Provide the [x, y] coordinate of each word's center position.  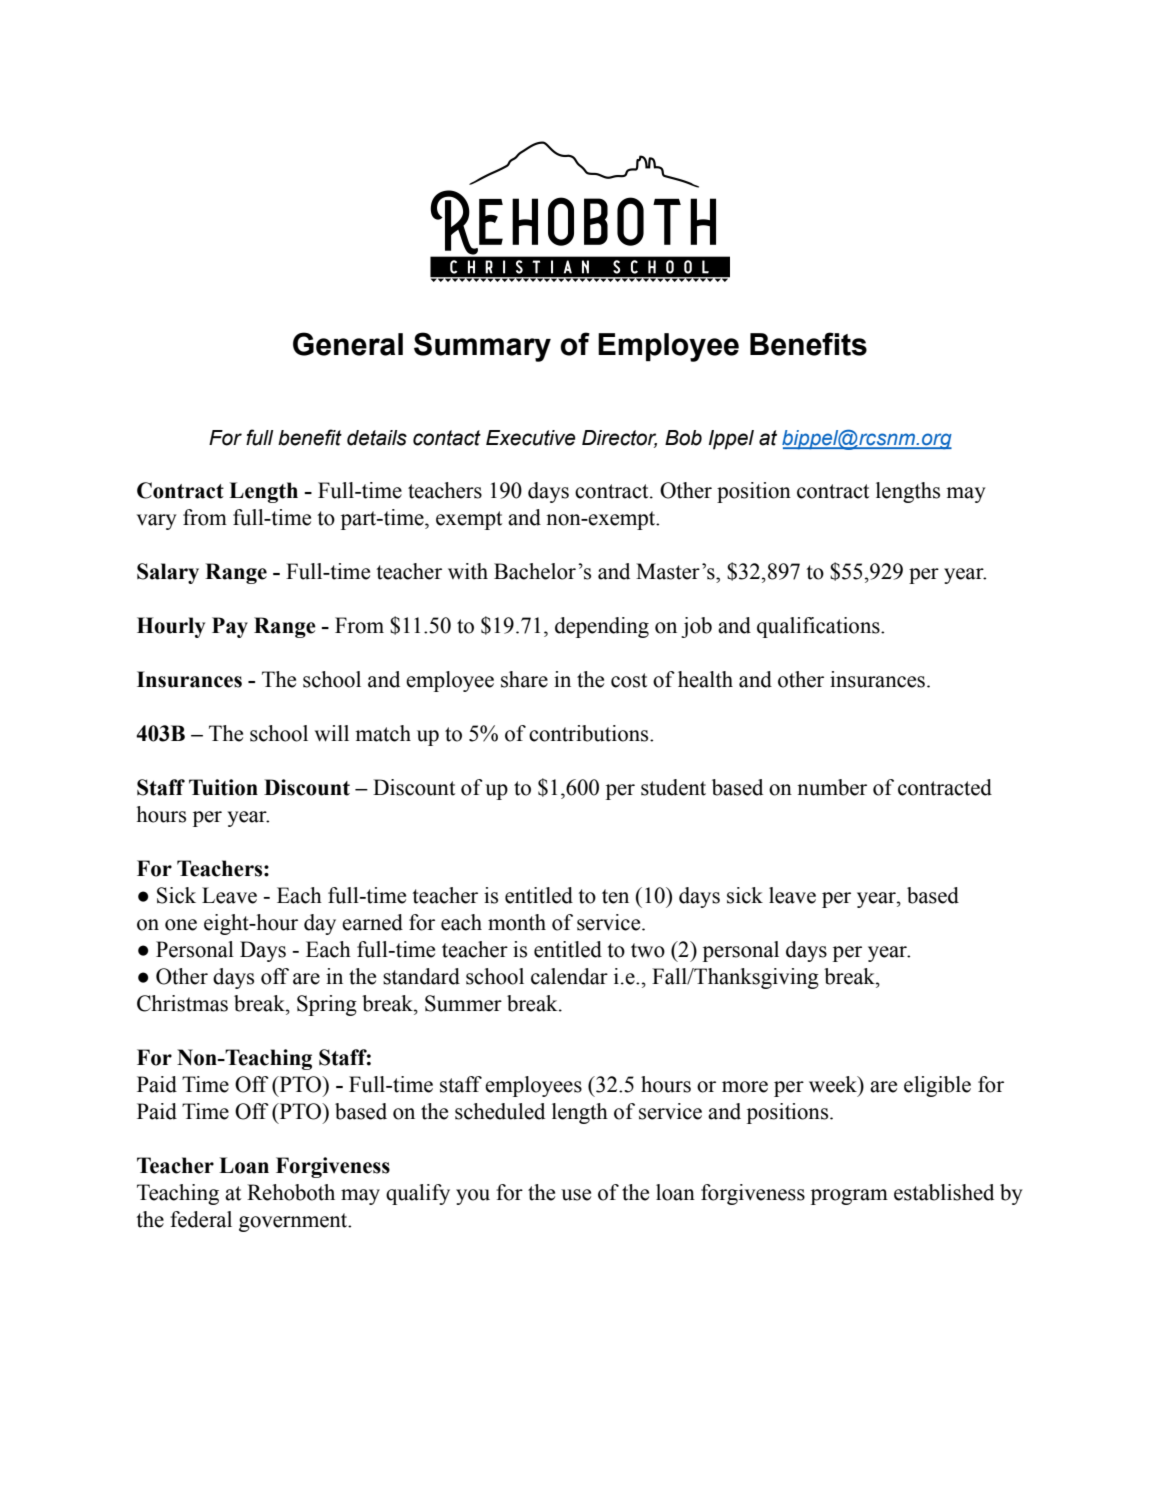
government [294, 1222]
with [468, 571]
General [348, 344]
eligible [937, 1086]
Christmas [182, 1003]
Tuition [223, 787]
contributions [590, 733]
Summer [463, 1003]
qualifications [819, 627]
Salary [168, 573]
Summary [482, 347]
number [832, 787]
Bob [683, 438]
